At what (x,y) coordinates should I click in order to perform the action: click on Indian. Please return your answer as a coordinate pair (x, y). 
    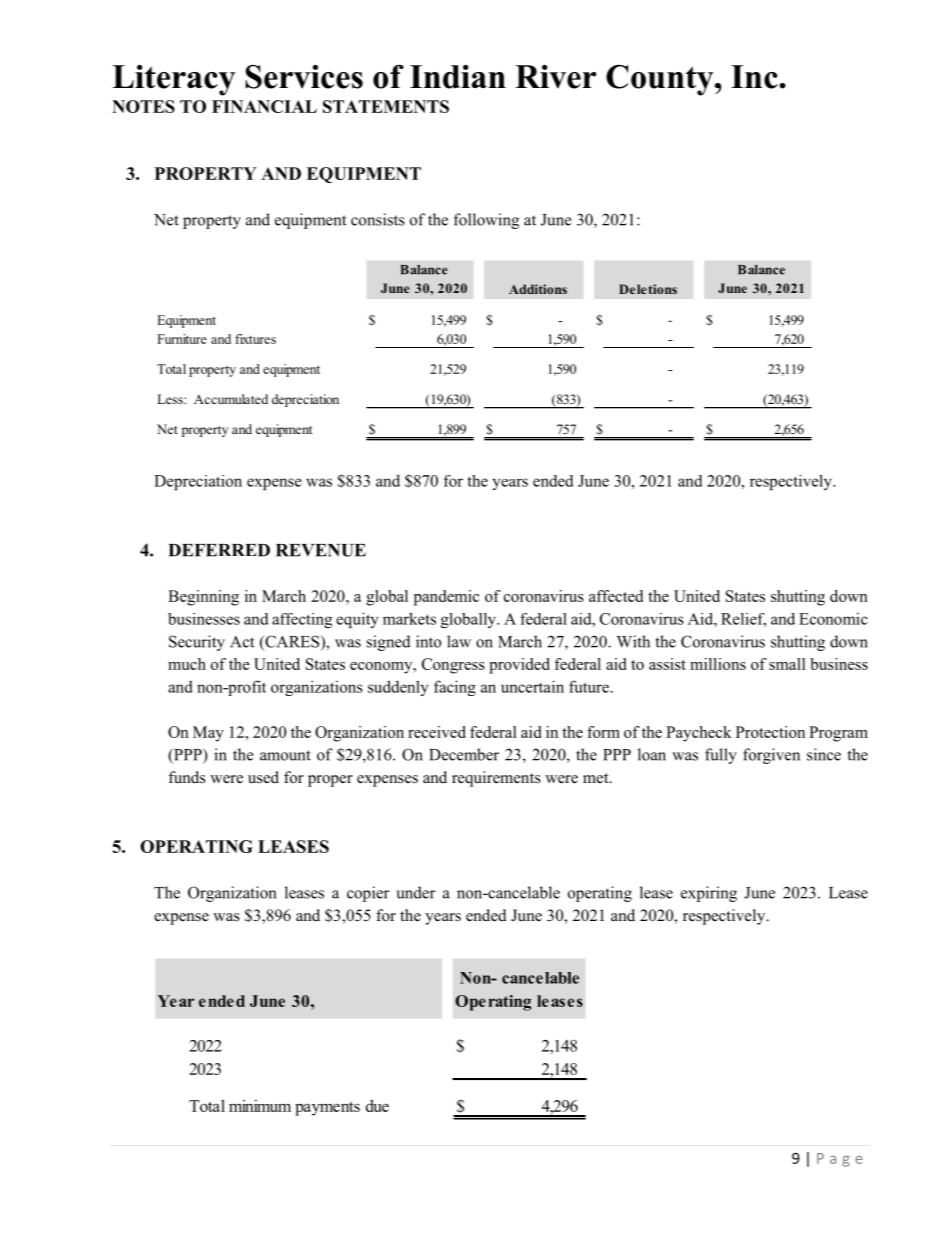
    Looking at the image, I should click on (458, 77).
